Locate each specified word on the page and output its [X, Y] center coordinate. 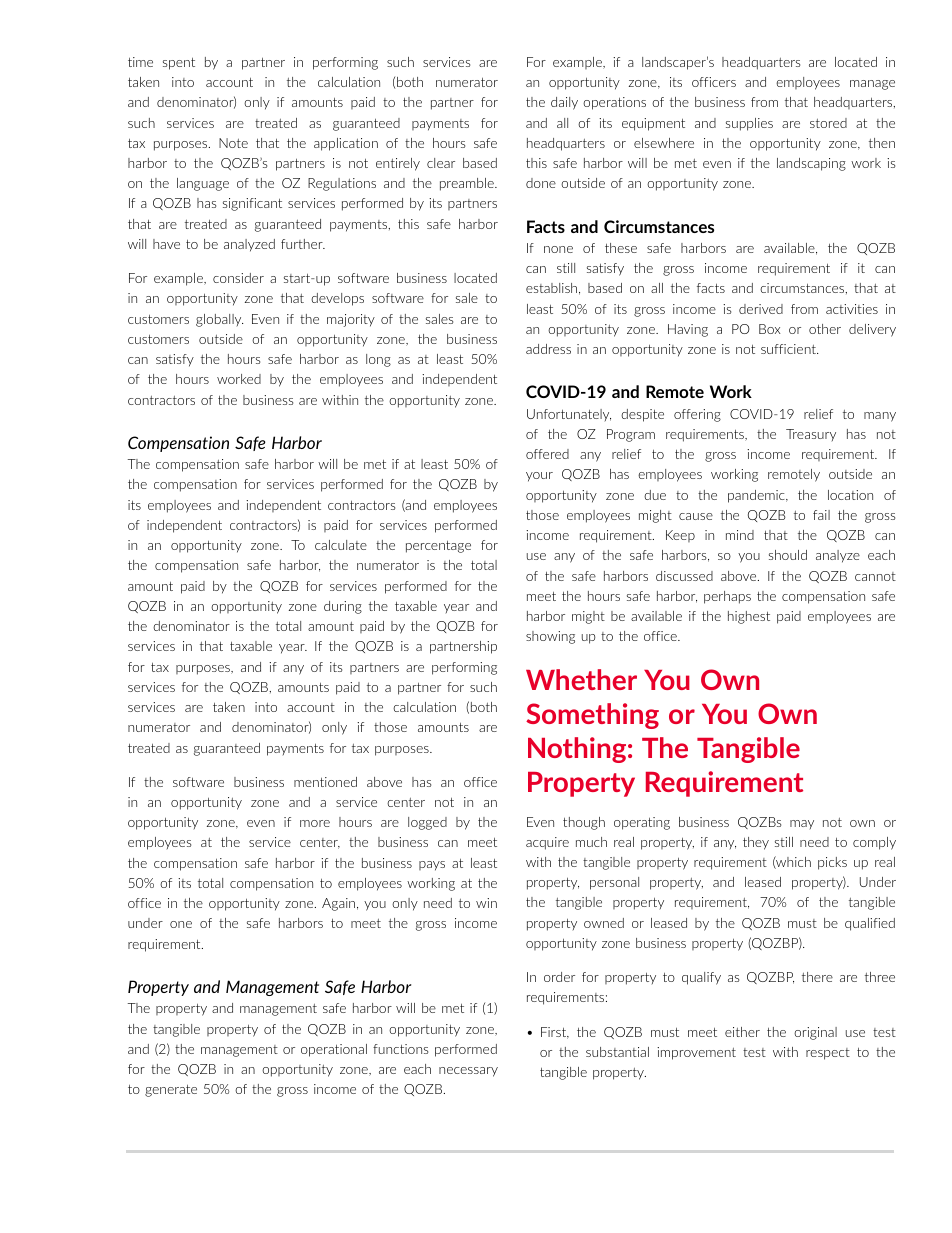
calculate [341, 545]
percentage [438, 546]
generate [171, 1090]
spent [179, 63]
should [788, 555]
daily [564, 103]
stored [828, 123]
